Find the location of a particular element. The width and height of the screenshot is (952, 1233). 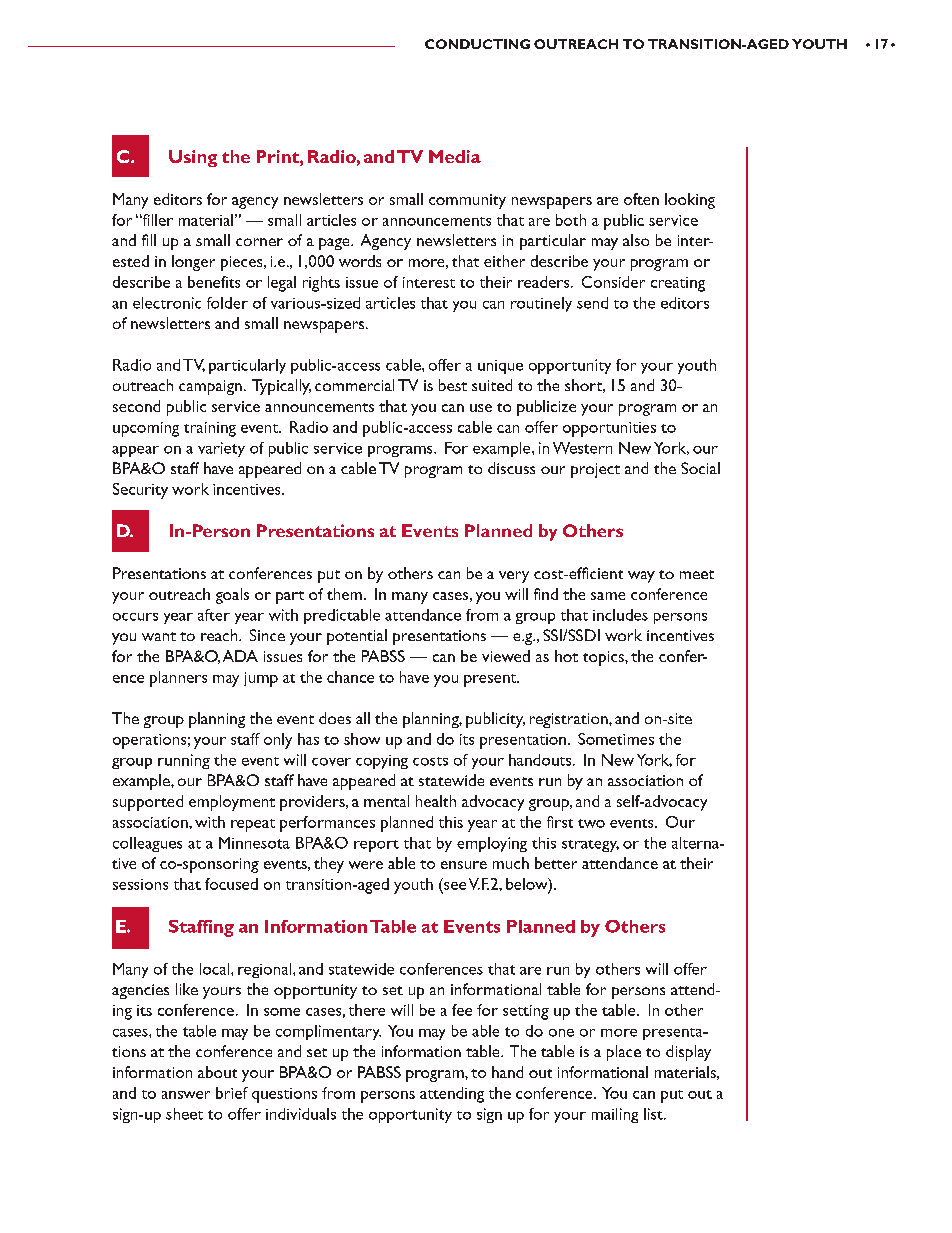

about is located at coordinates (217, 1072).
